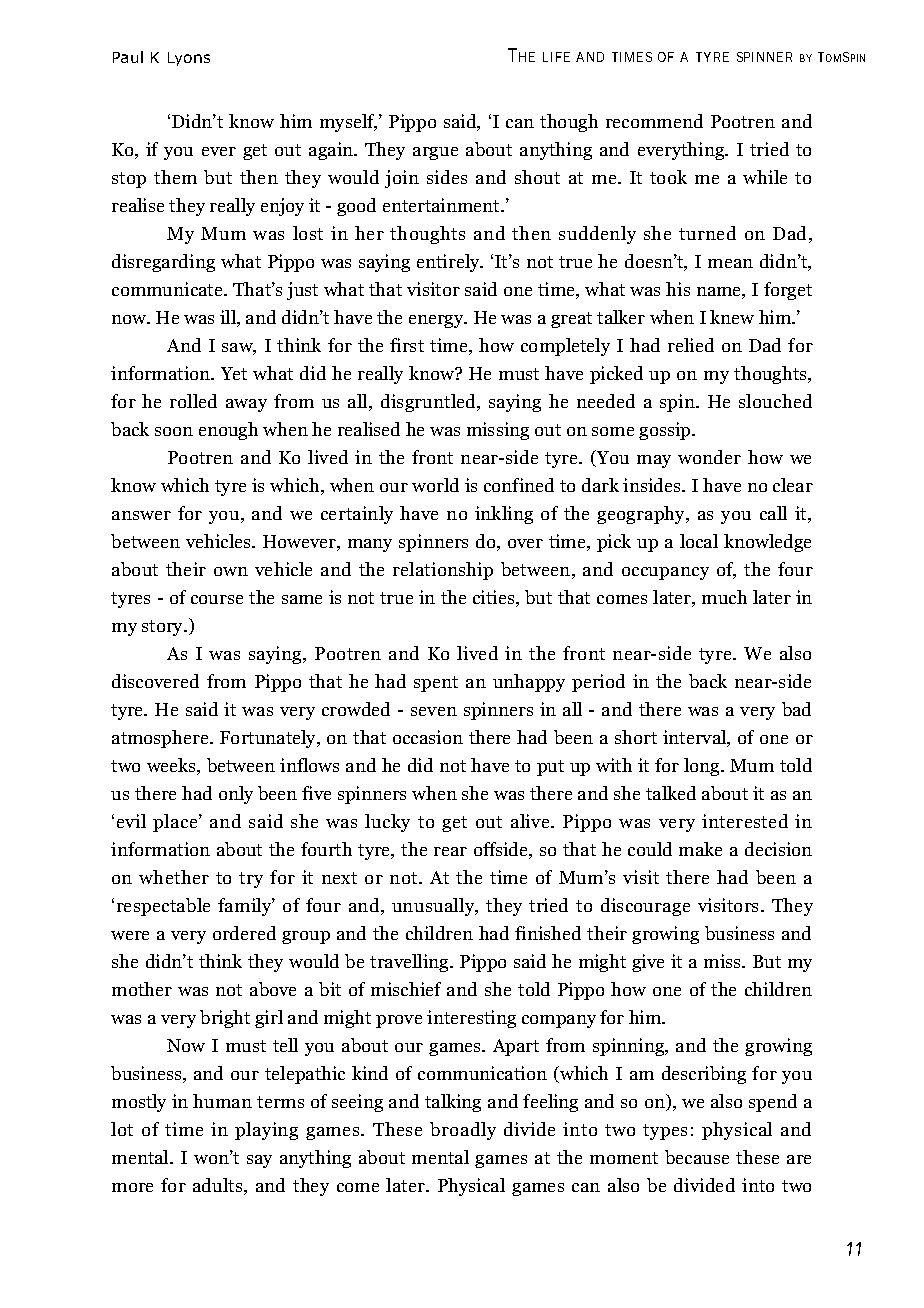 This screenshot has width=924, height=1308. What do you see at coordinates (222, 1101) in the screenshot?
I see `human` at bounding box center [222, 1101].
